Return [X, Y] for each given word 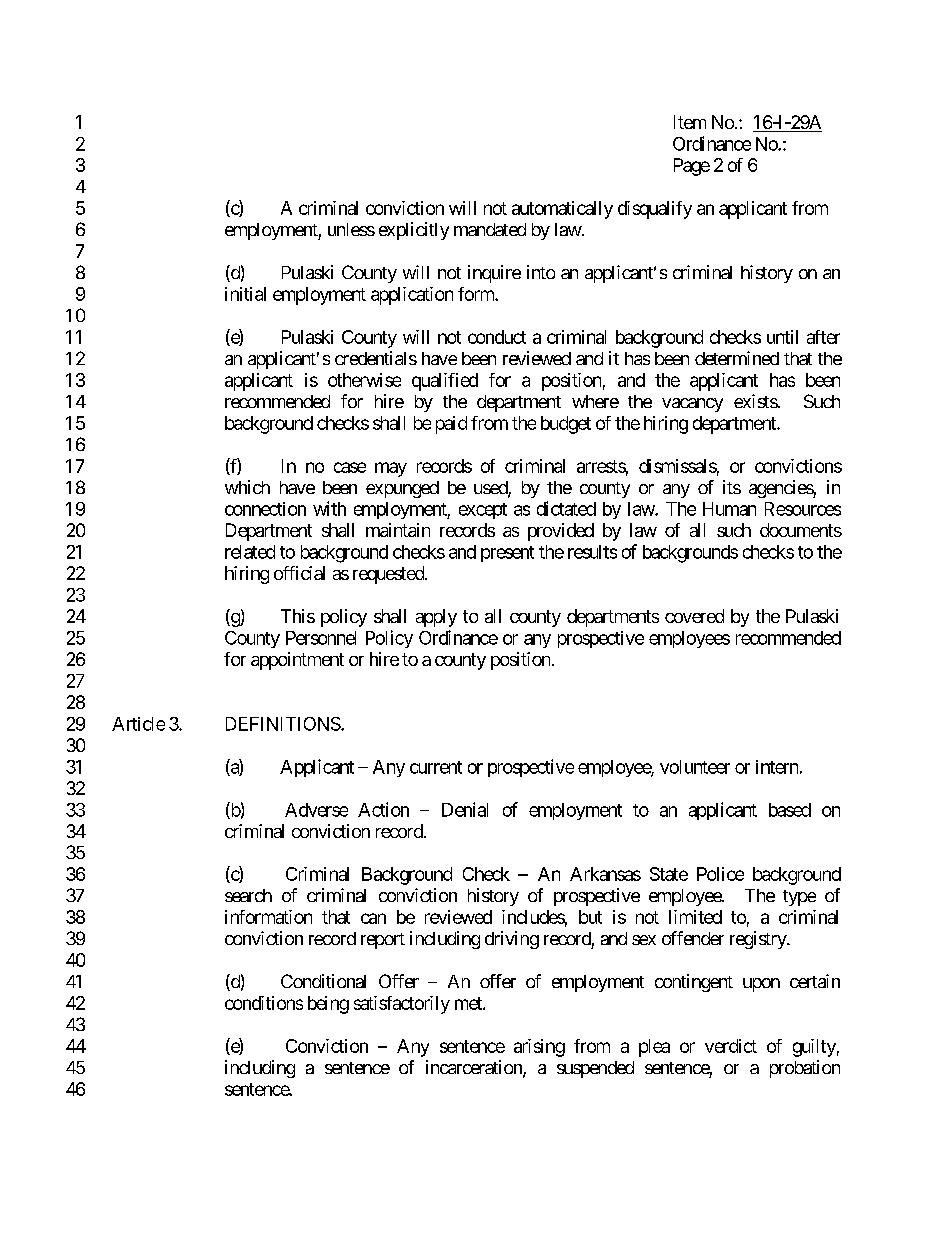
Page [692, 167]
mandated [490, 229]
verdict [731, 1046]
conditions [264, 1003]
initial [245, 294]
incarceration [475, 1068]
